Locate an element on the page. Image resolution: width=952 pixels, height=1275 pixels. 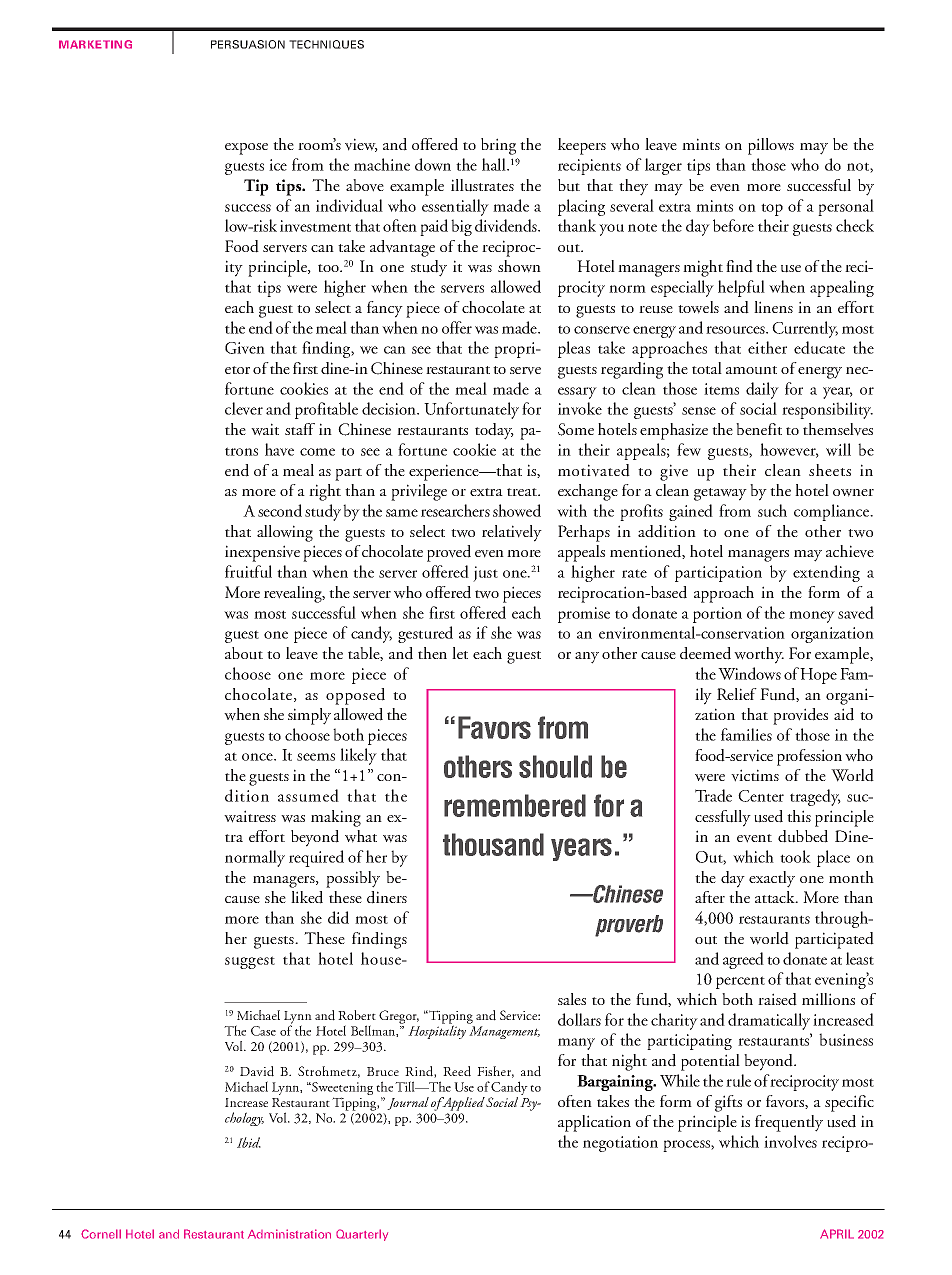
larger is located at coordinates (663, 166).
